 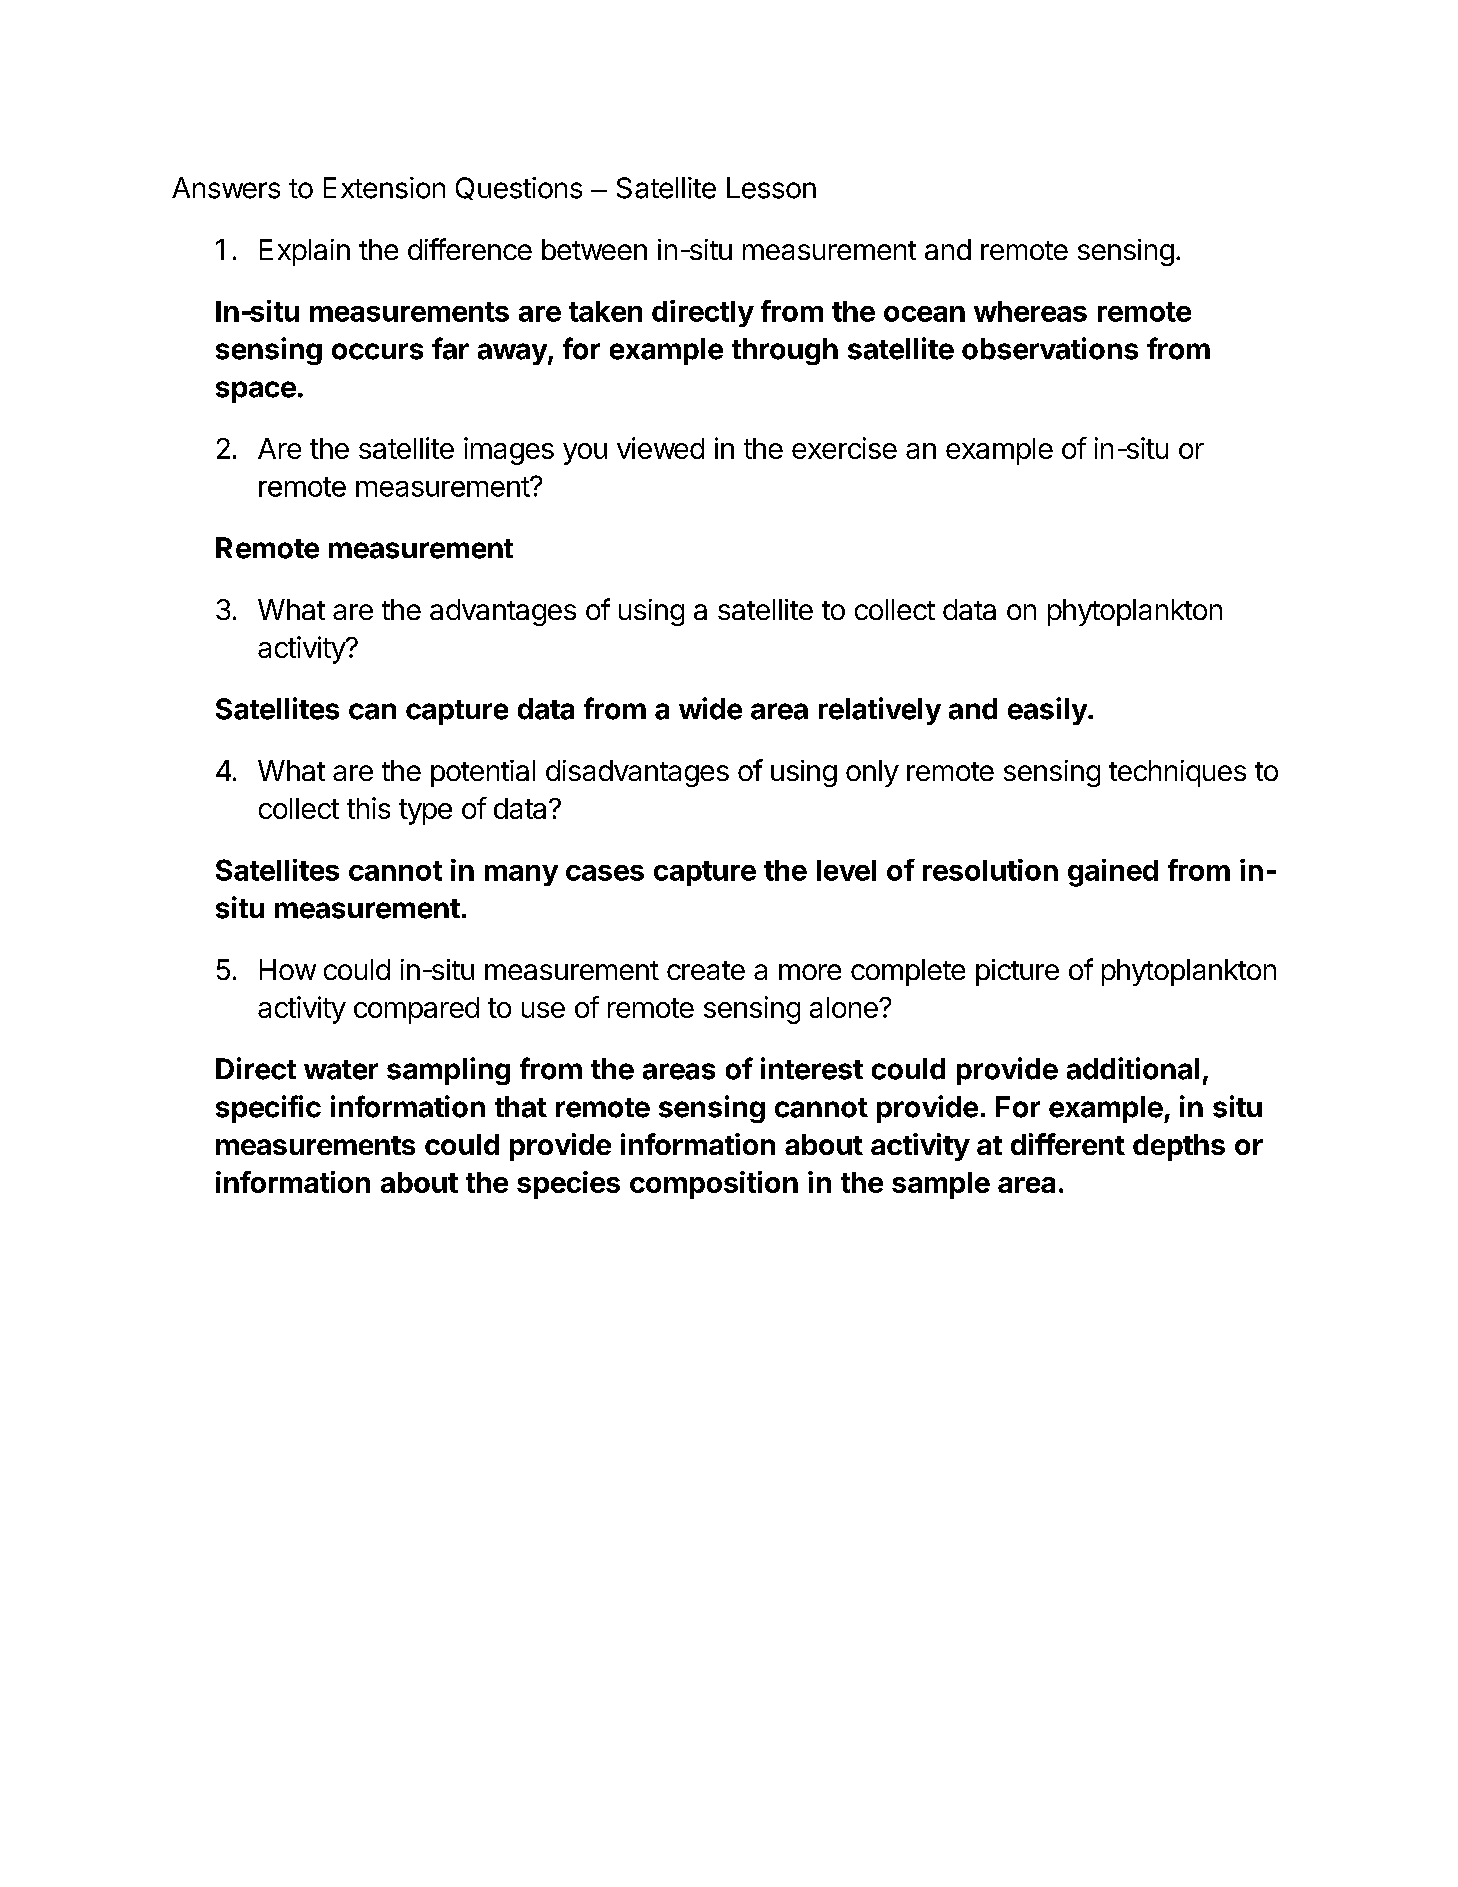 I want to click on How, so click(x=288, y=969).
